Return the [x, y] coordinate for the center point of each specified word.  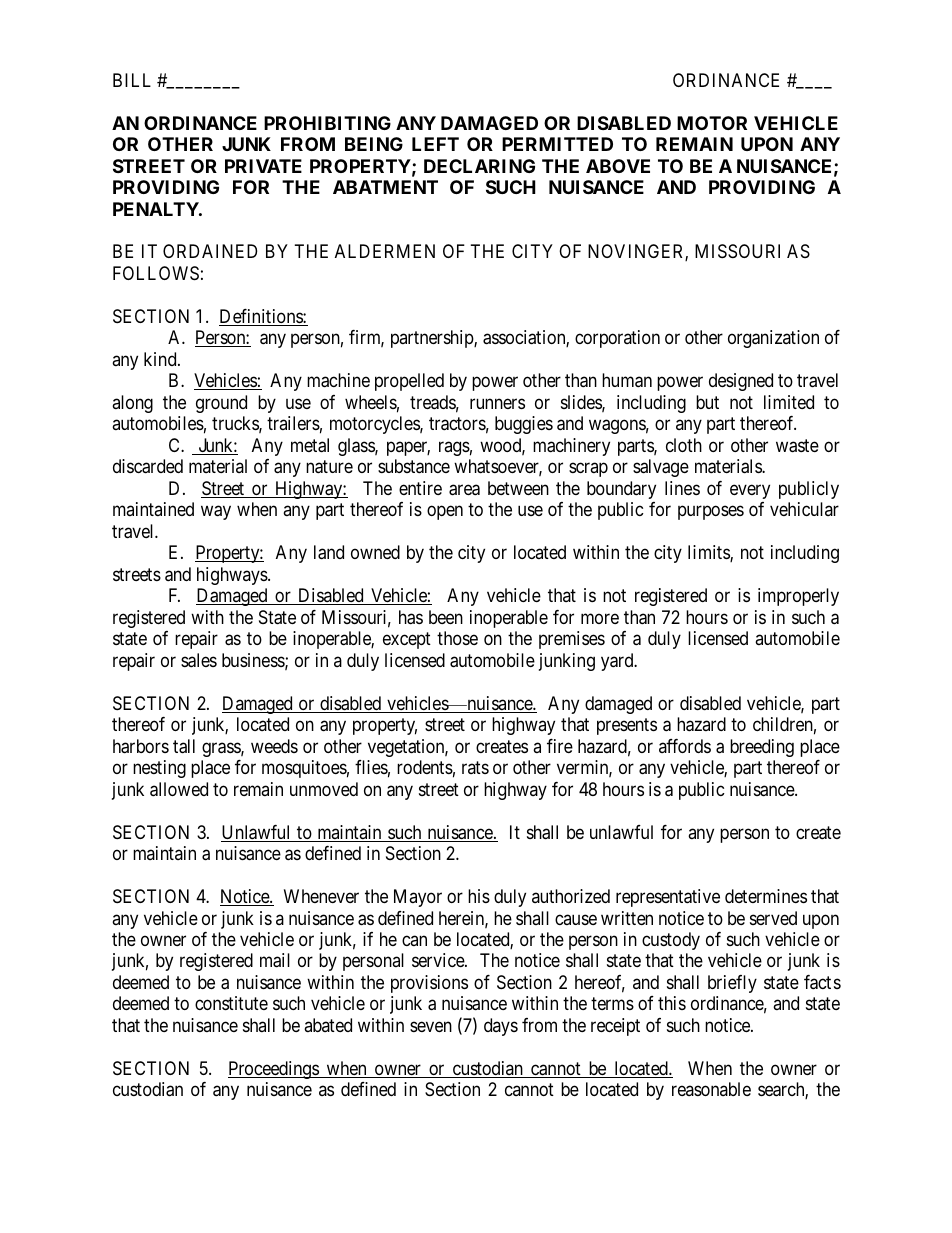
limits [709, 553]
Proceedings [274, 1070]
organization [773, 339]
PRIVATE [263, 166]
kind [161, 359]
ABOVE [618, 166]
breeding [762, 748]
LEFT [435, 144]
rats [475, 767]
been [446, 617]
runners [497, 403]
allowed [179, 789]
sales [199, 660]
